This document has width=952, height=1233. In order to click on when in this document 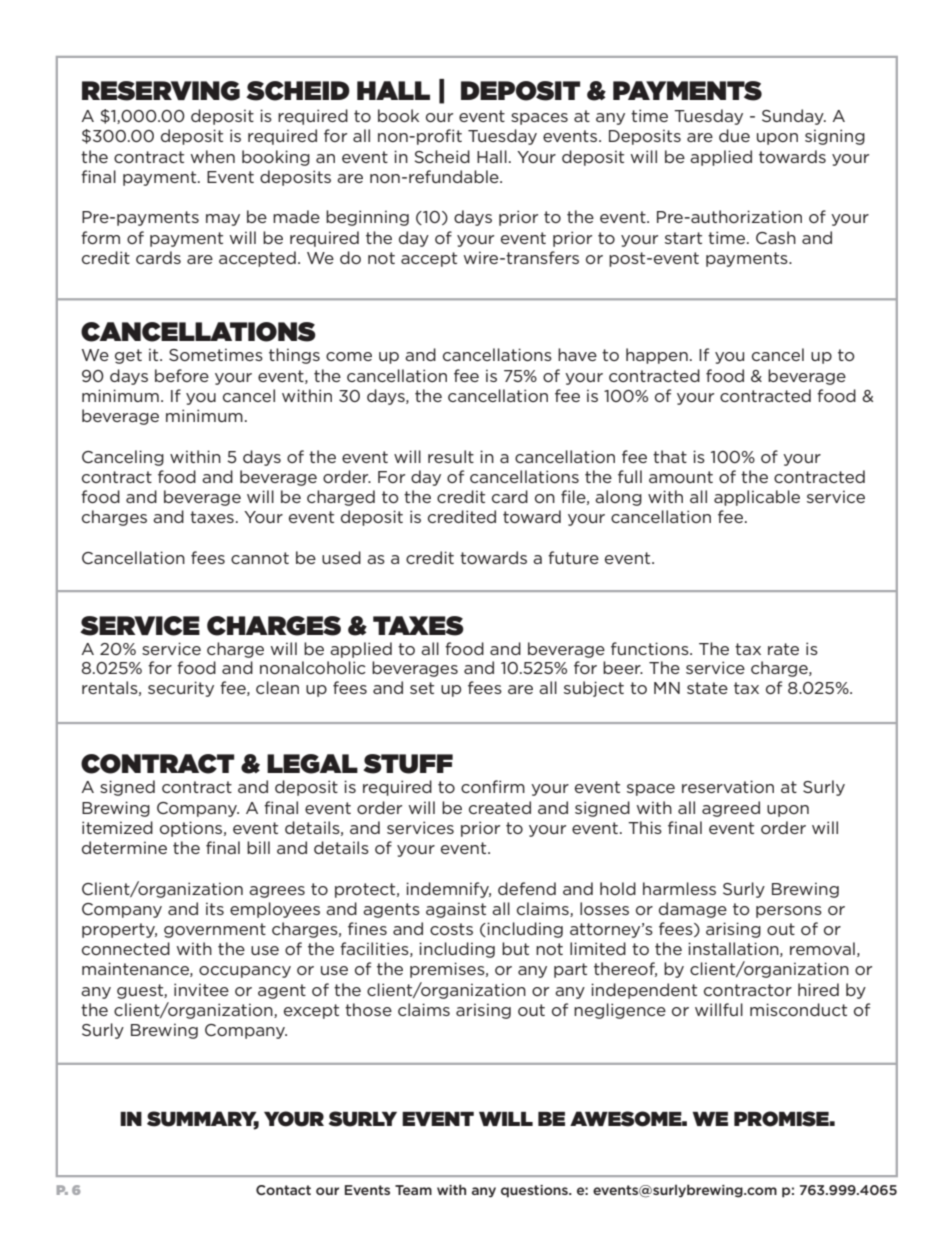, I will do `click(213, 156)`.
